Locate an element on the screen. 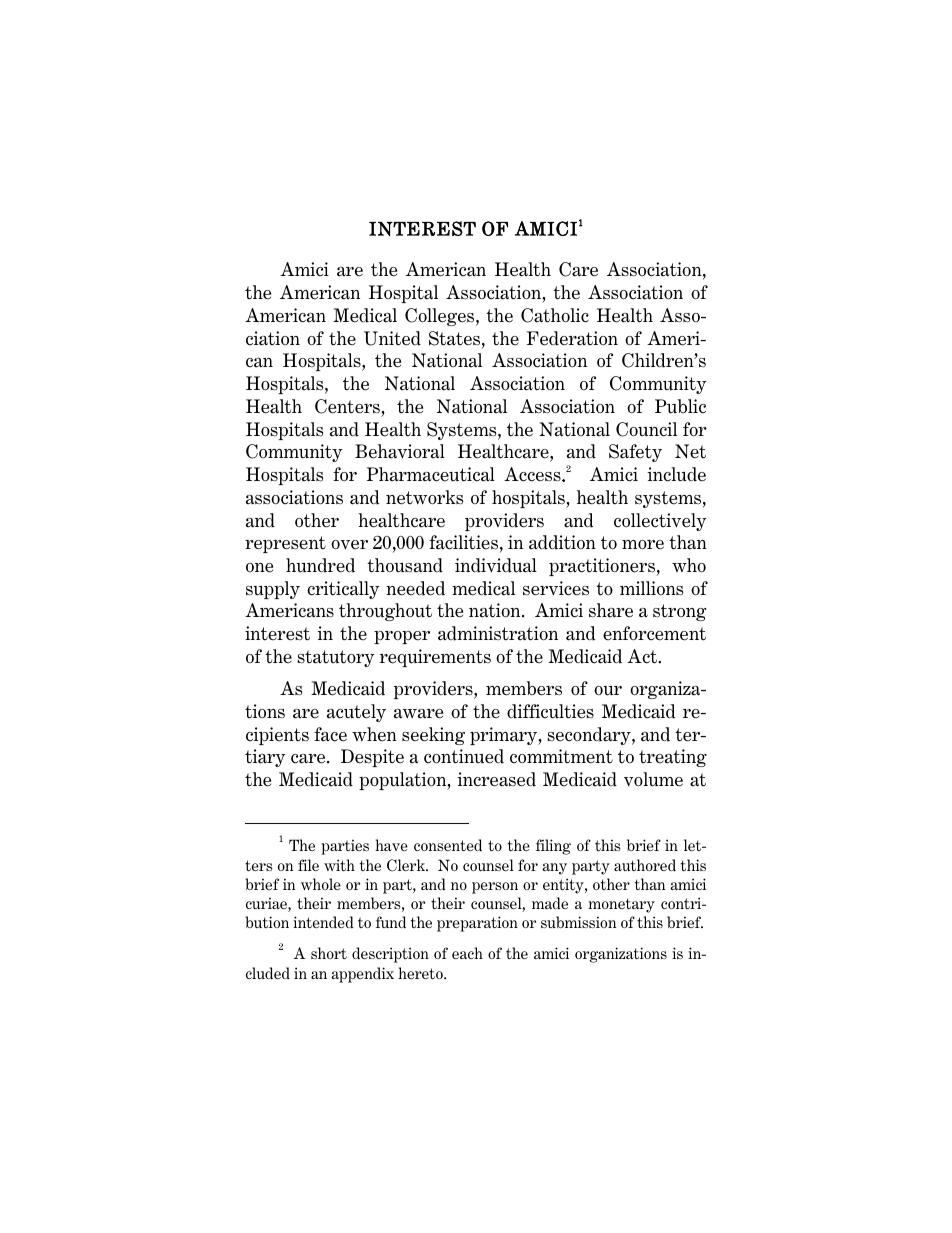  Federation is located at coordinates (572, 338).
